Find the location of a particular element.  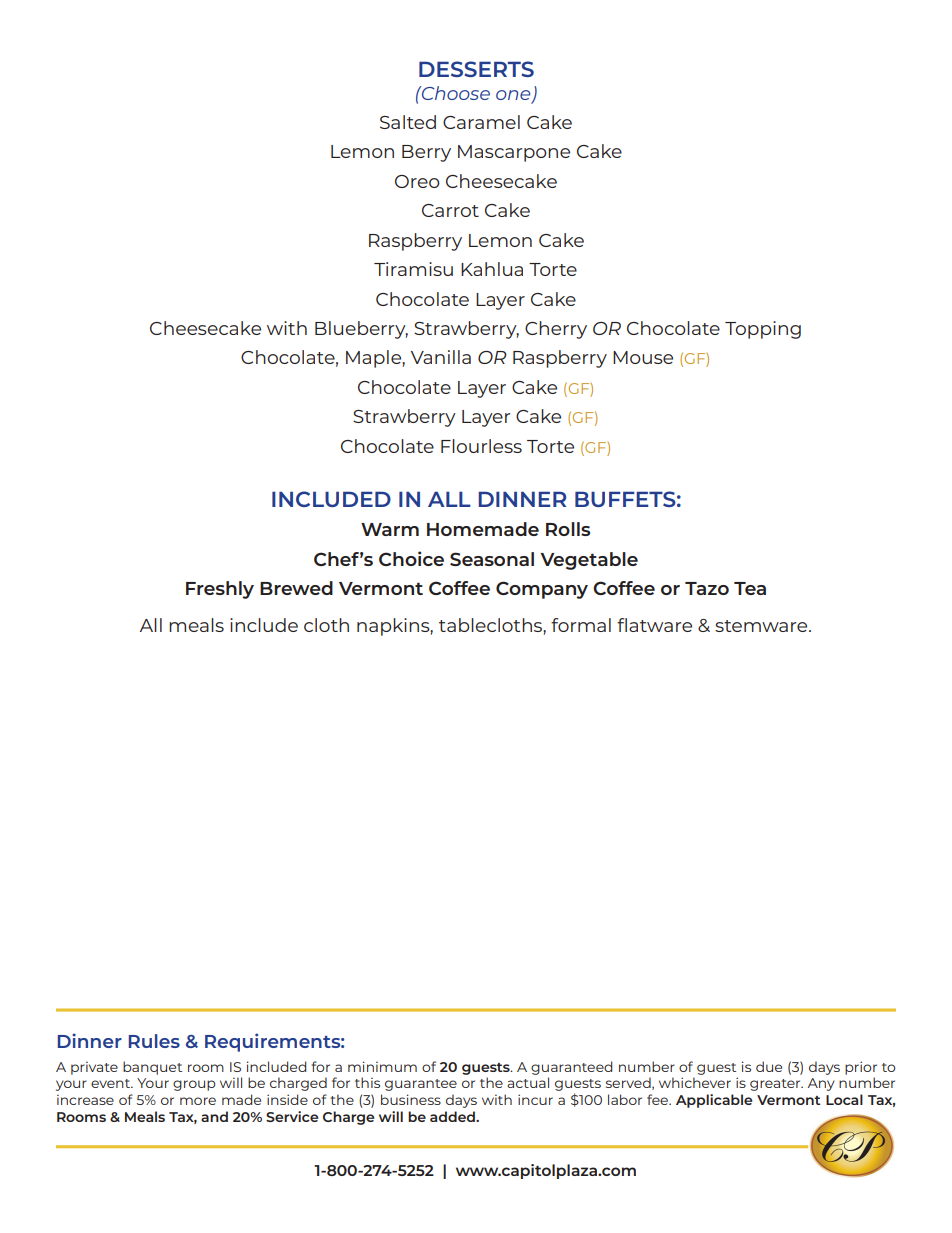

Choose is located at coordinates (455, 93).
